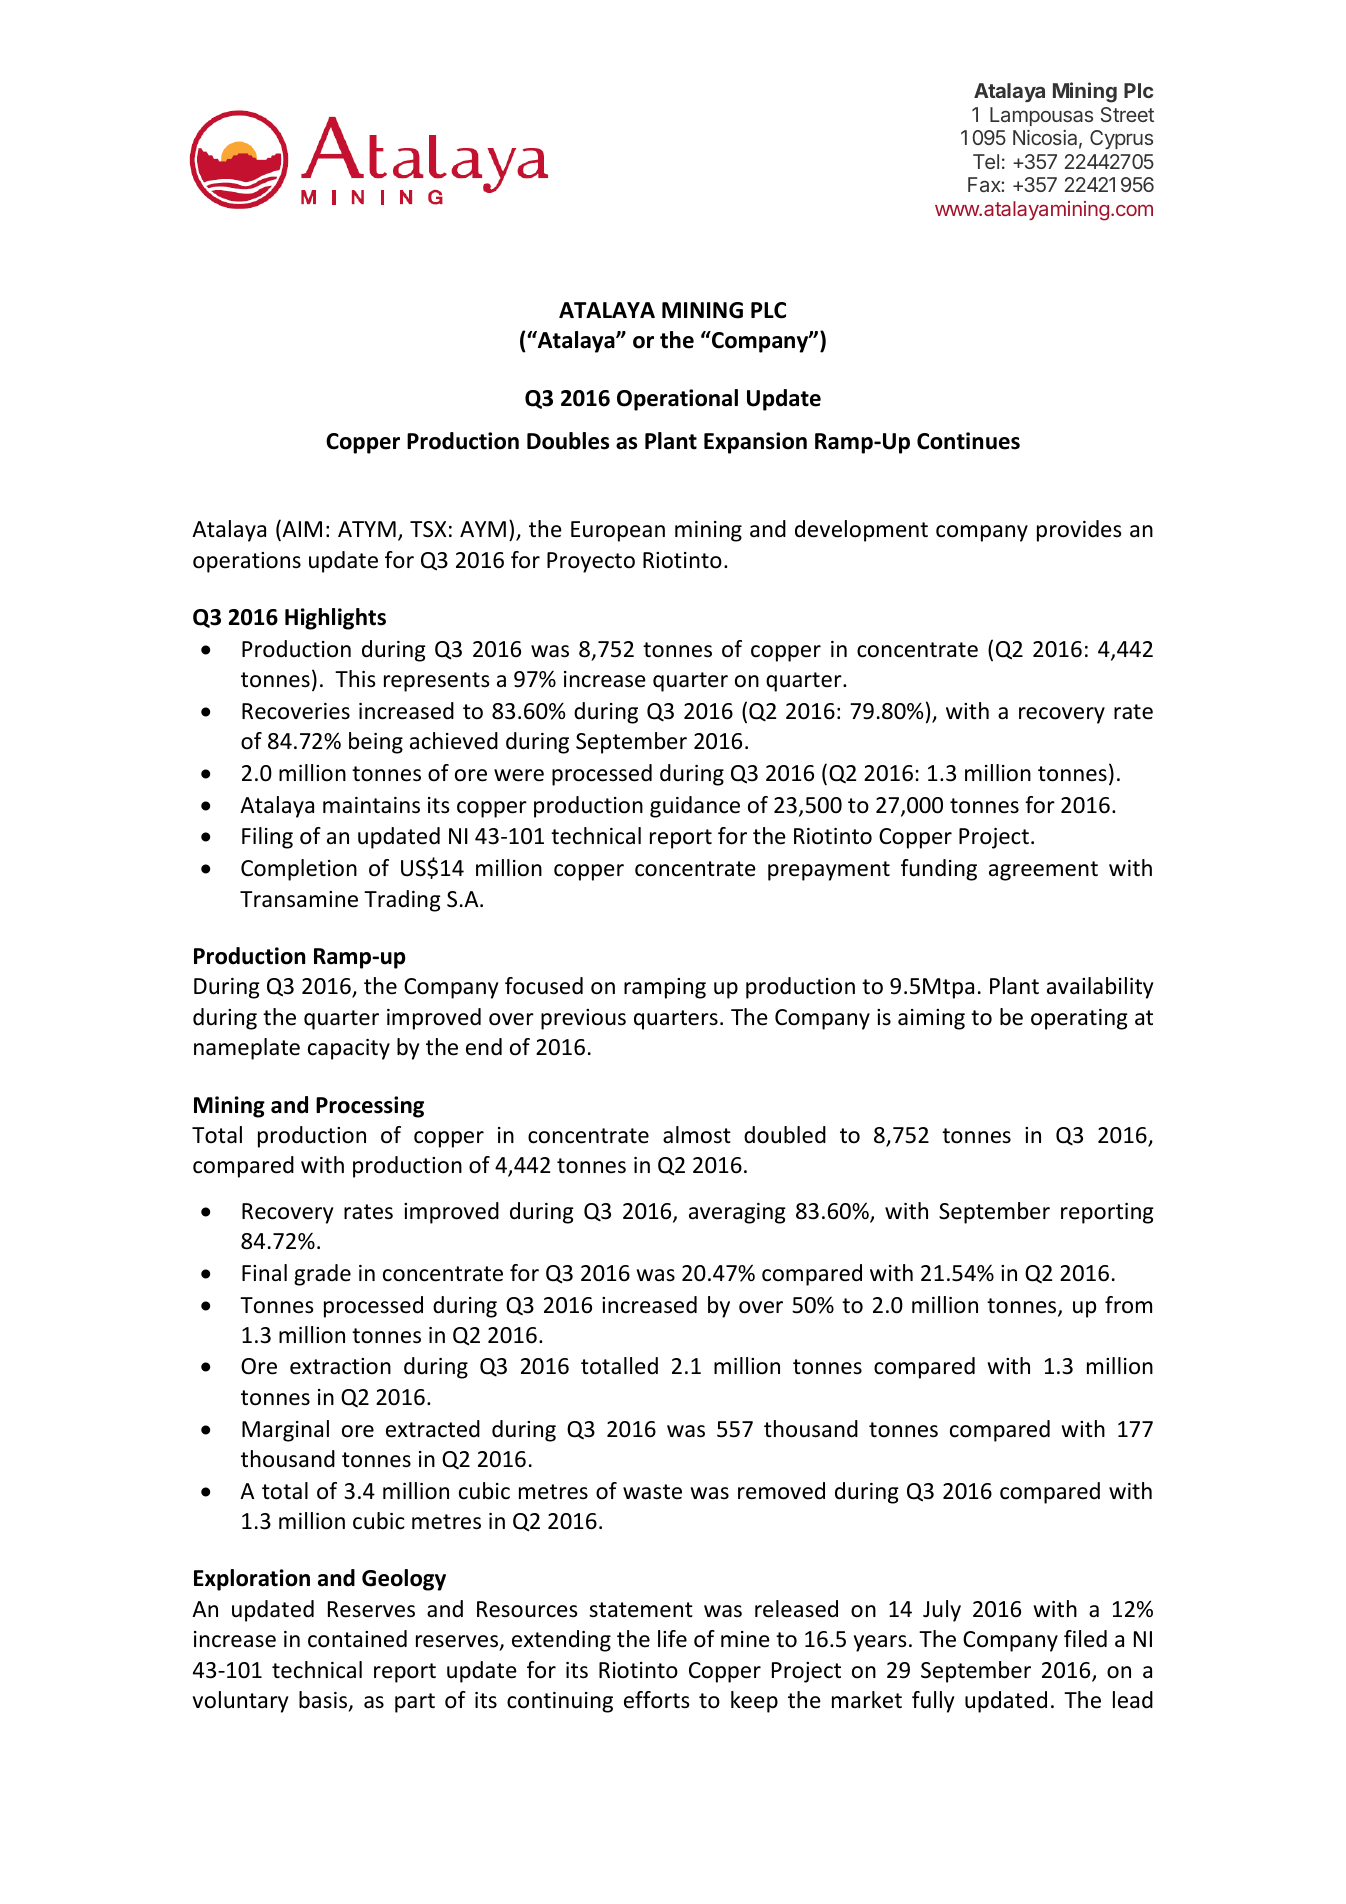 This document has height=1904, width=1346. I want to click on Doubles, so click(568, 441).
